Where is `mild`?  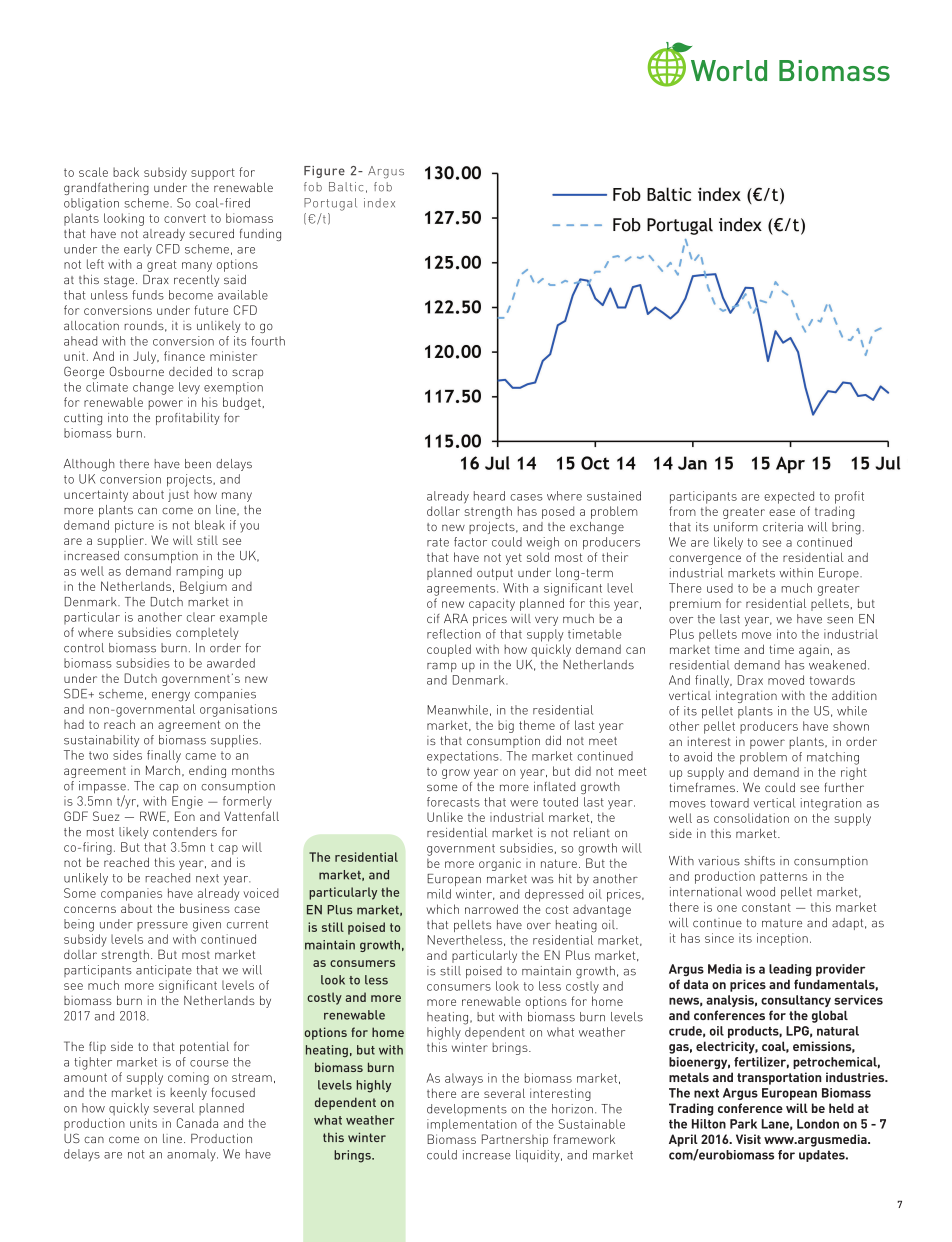
mild is located at coordinates (439, 894).
